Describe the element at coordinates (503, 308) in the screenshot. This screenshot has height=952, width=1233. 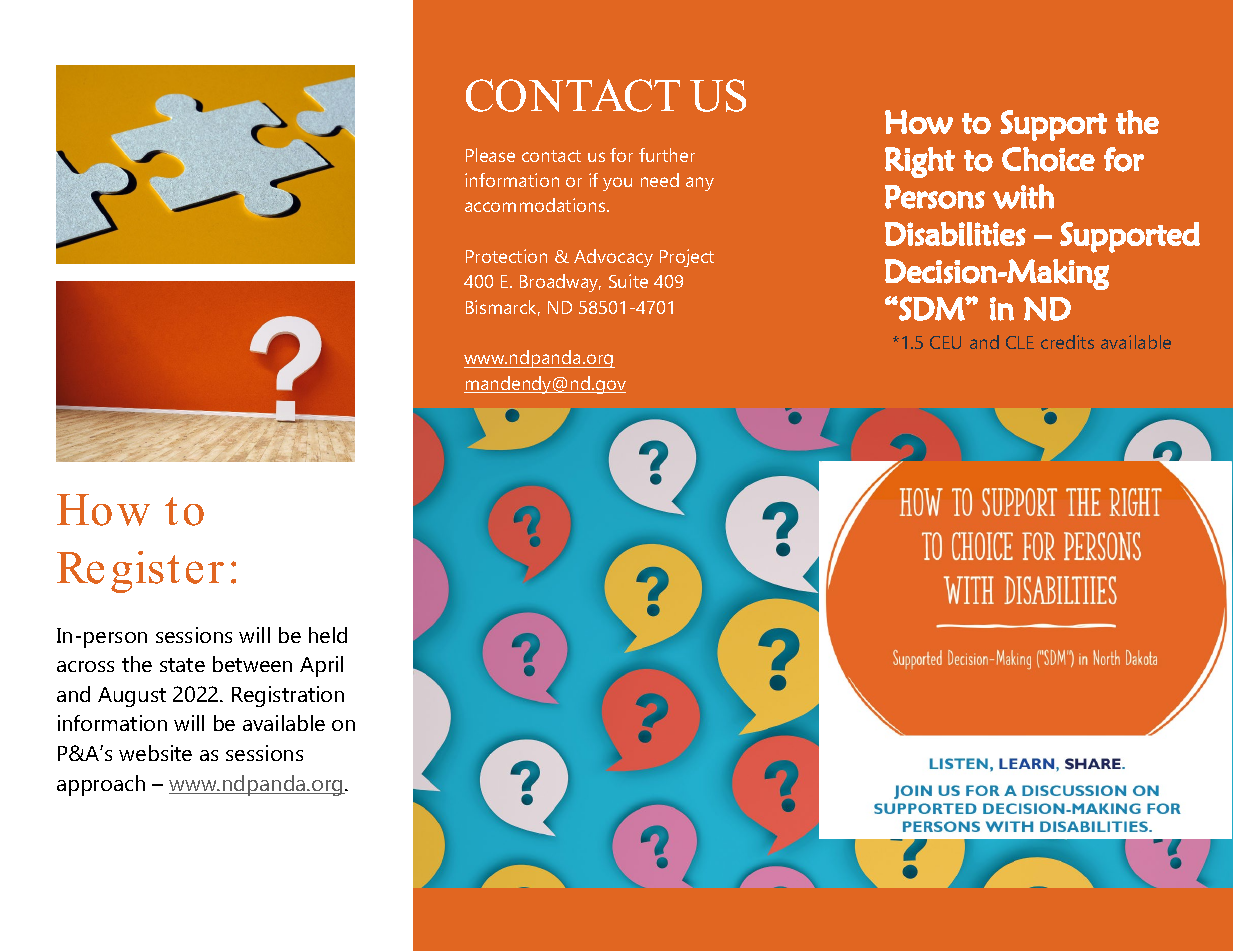
I see `Bismarck` at that location.
